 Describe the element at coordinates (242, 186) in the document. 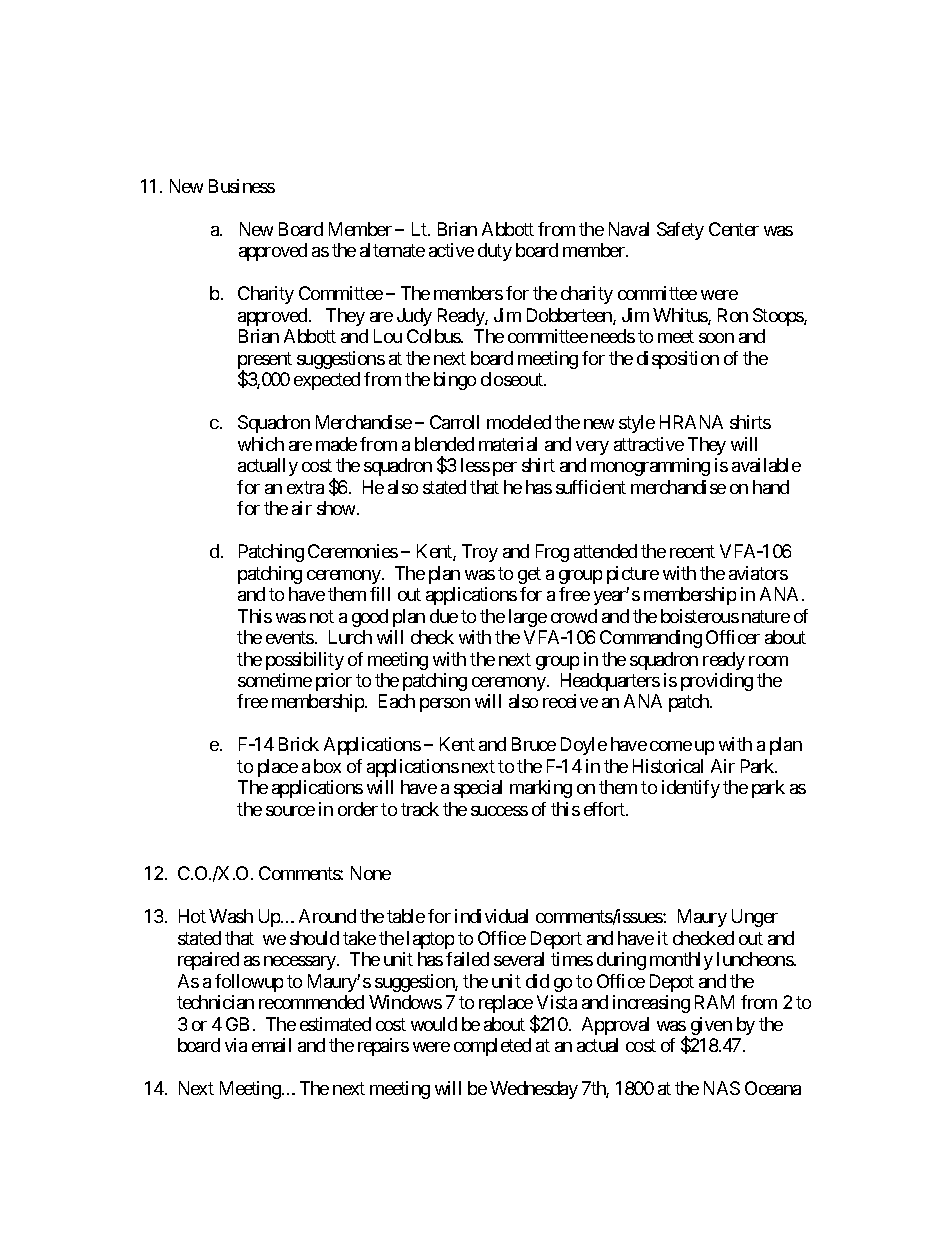

I see `Business` at that location.
